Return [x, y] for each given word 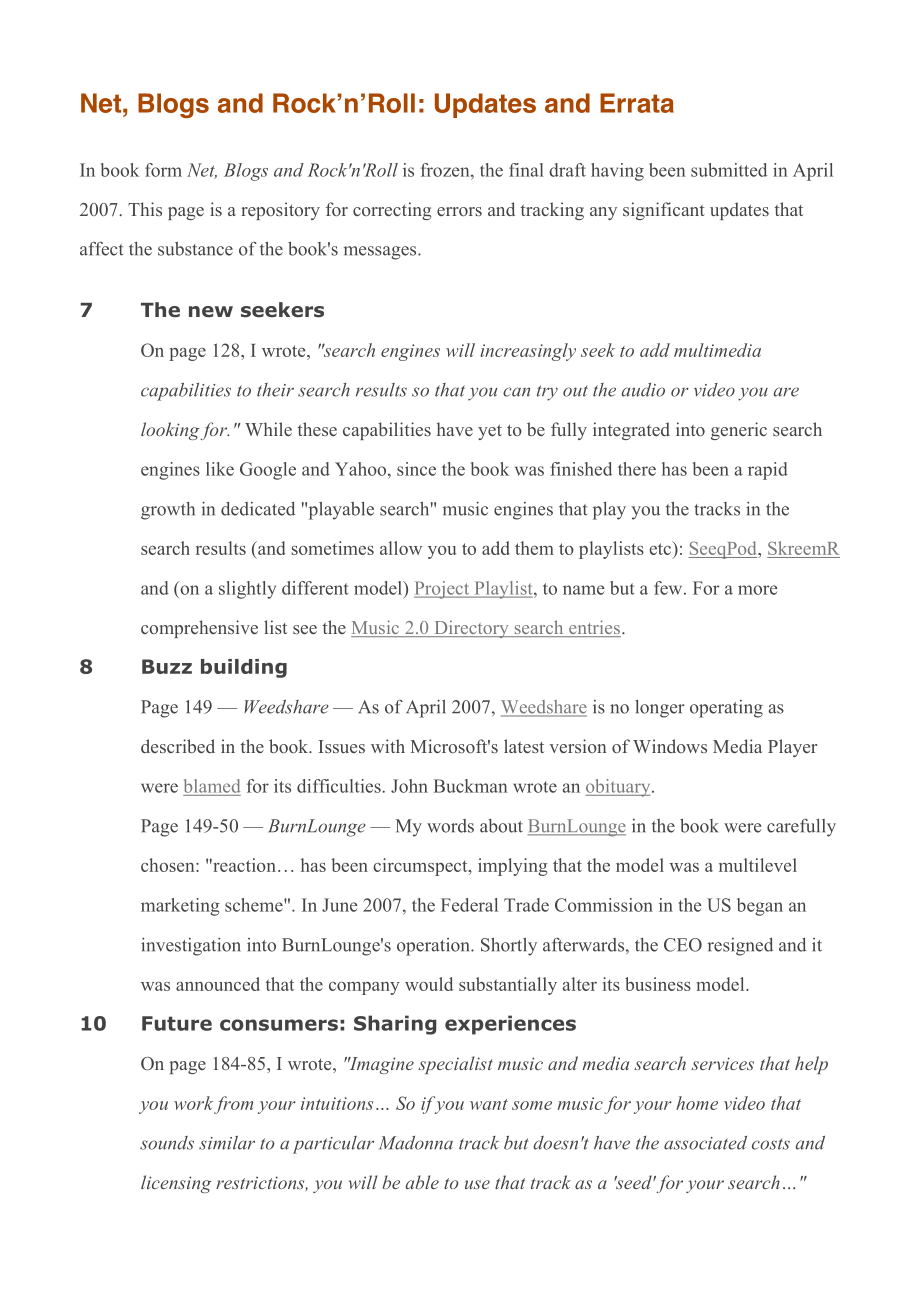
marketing [180, 907]
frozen [446, 170]
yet [490, 432]
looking [170, 431]
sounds [167, 1143]
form [163, 170]
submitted [729, 170]
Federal [469, 905]
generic [739, 431]
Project [443, 590]
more [758, 590]
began [760, 907]
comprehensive [199, 629]
